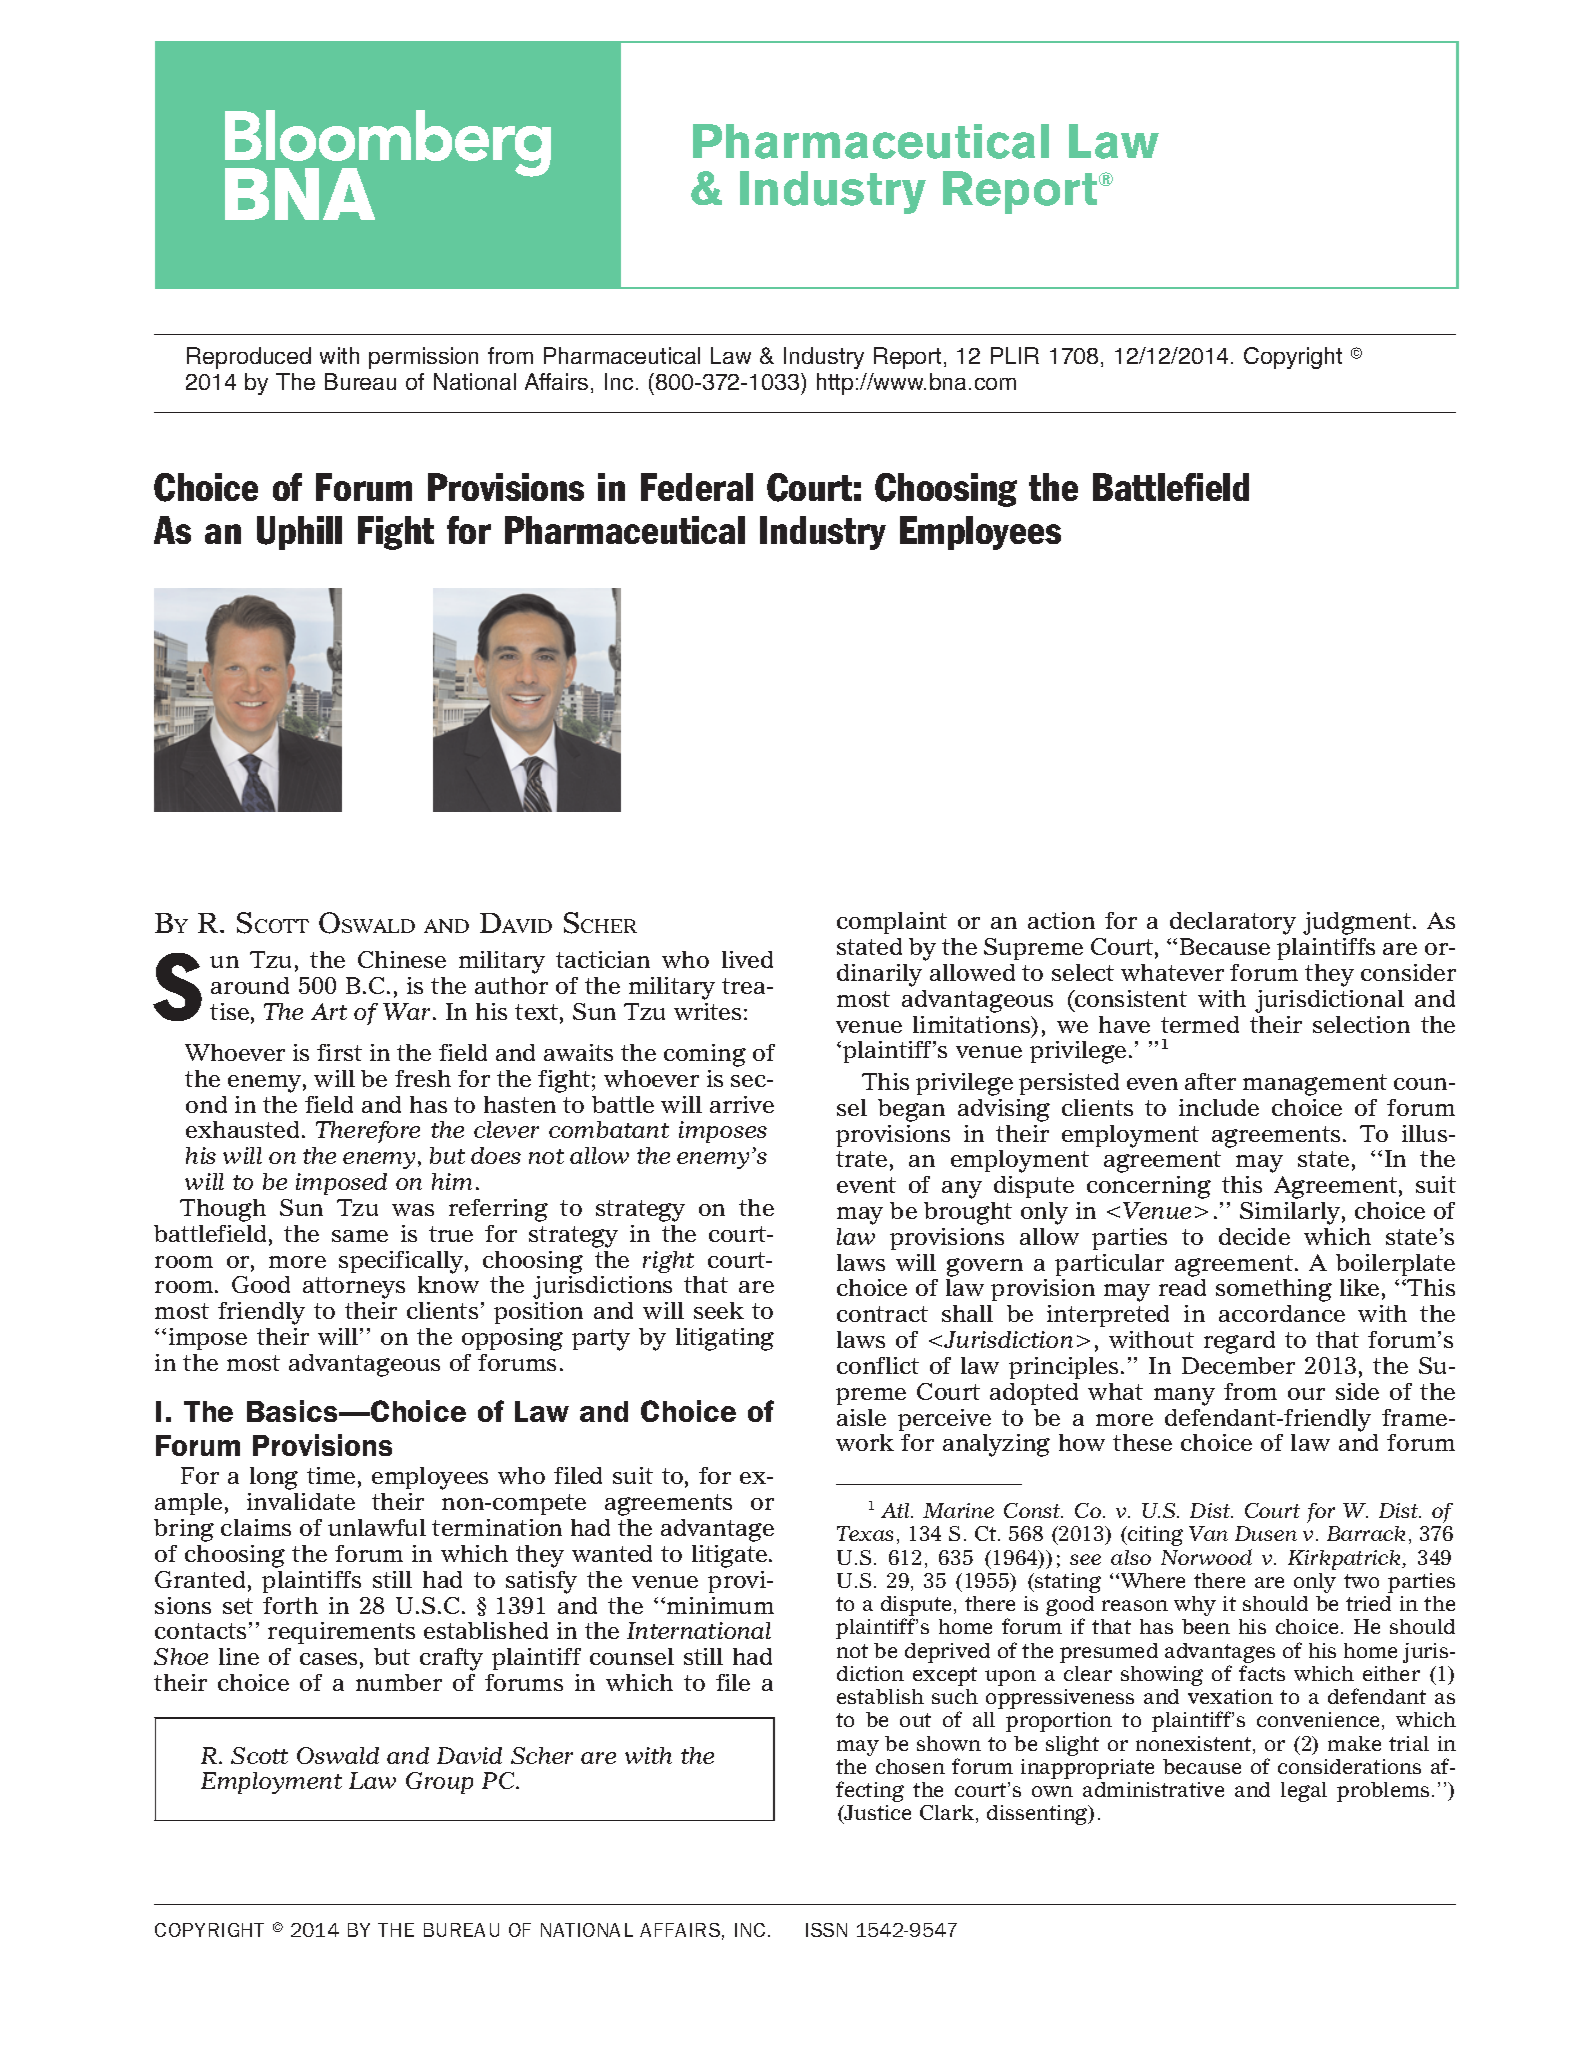 The height and width of the image is (2045, 1580). I want to click on Group, so click(439, 1783).
